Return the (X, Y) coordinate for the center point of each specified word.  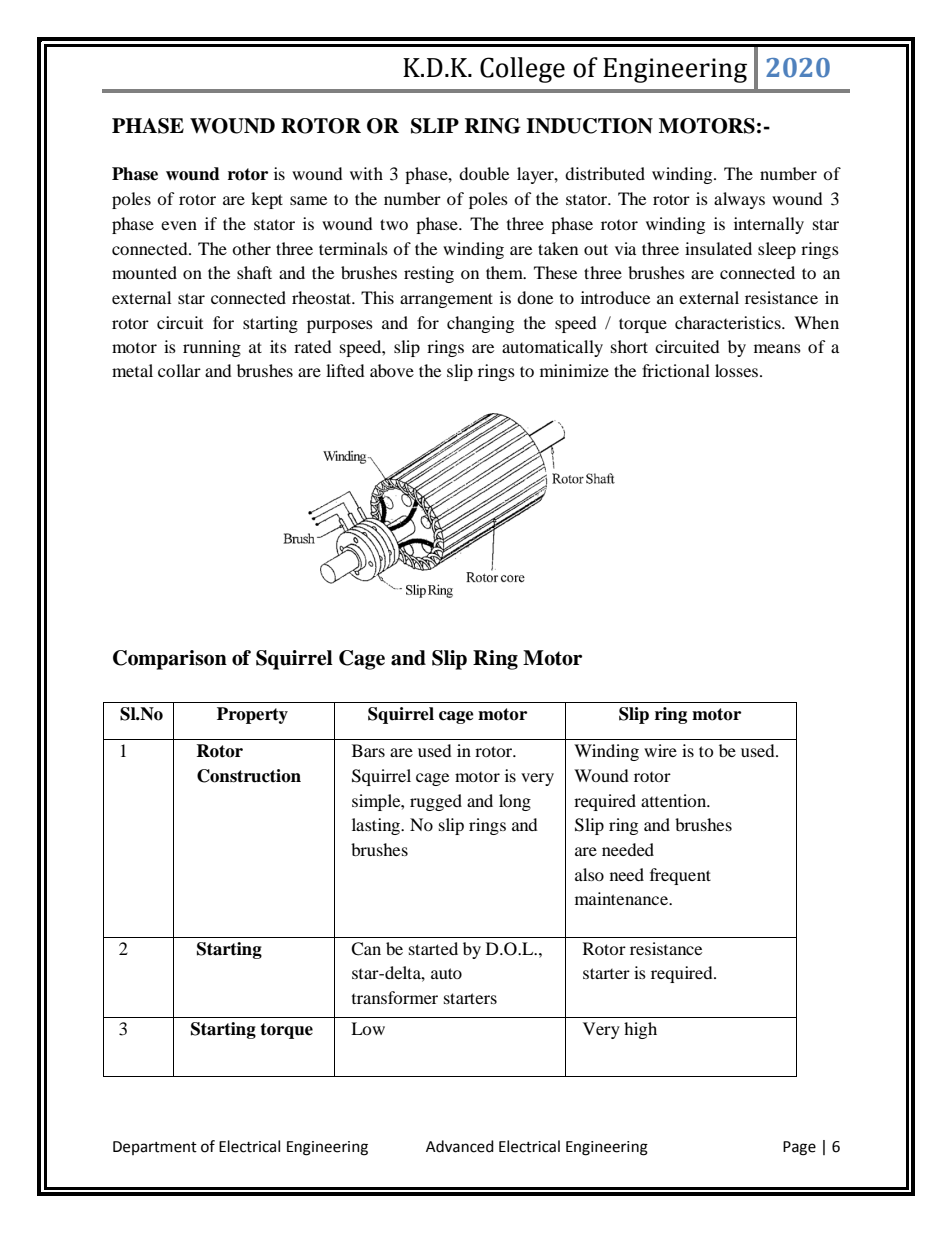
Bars (368, 750)
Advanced (460, 1146)
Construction (249, 776)
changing (480, 324)
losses (738, 370)
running (212, 348)
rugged (436, 802)
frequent (680, 876)
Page (799, 1148)
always (739, 200)
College (522, 70)
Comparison (170, 660)
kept (267, 200)
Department (155, 1148)
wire (660, 750)
